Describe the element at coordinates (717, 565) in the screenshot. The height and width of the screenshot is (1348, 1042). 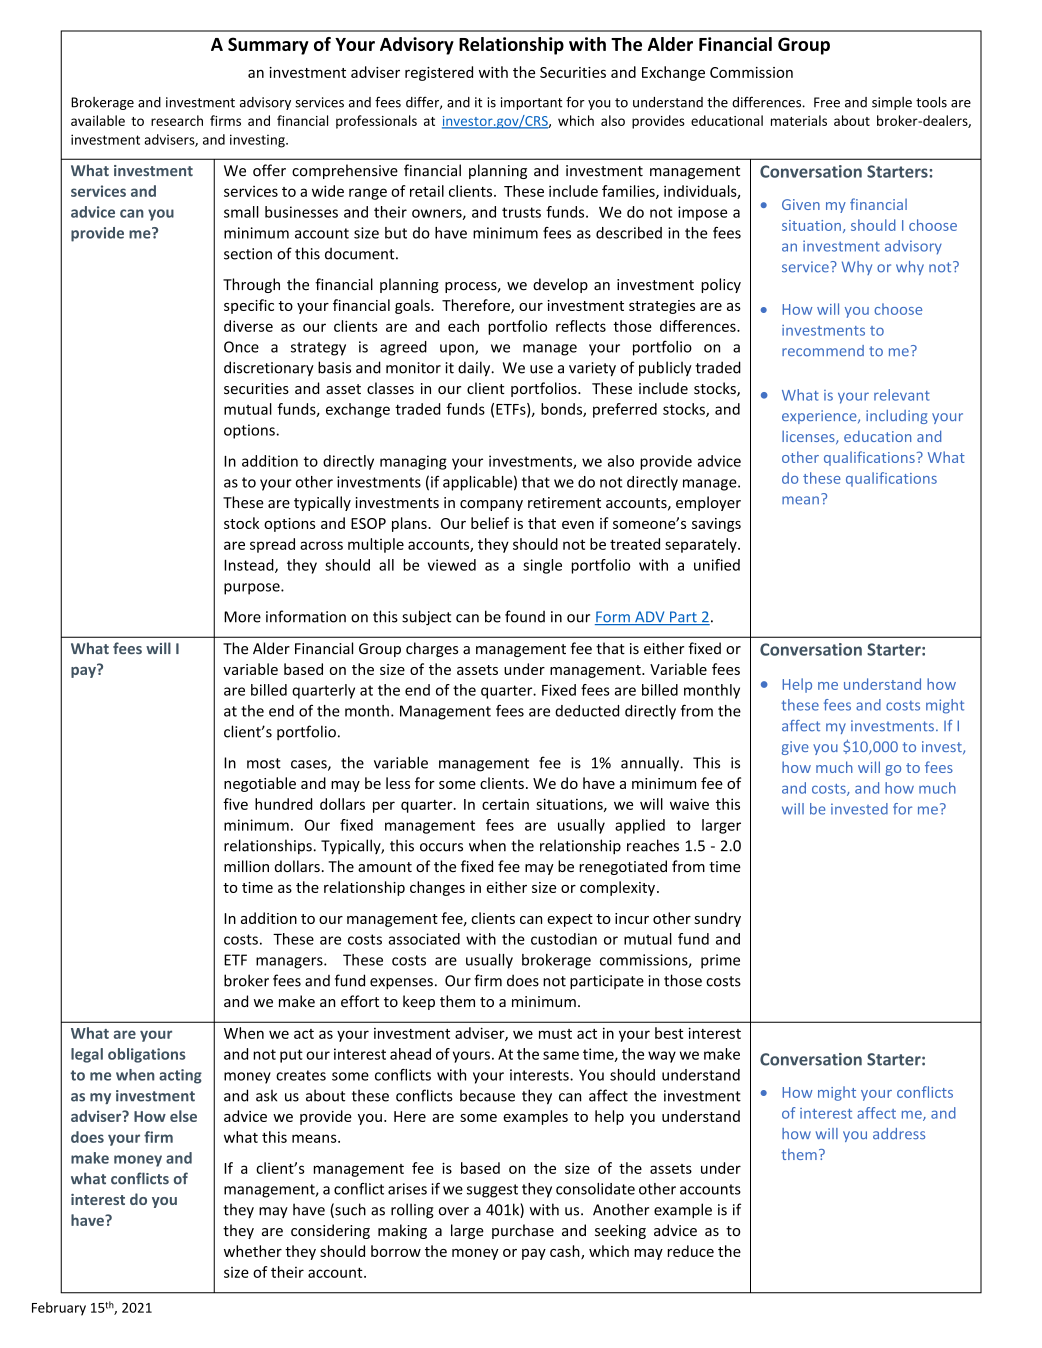
I see `unified` at that location.
